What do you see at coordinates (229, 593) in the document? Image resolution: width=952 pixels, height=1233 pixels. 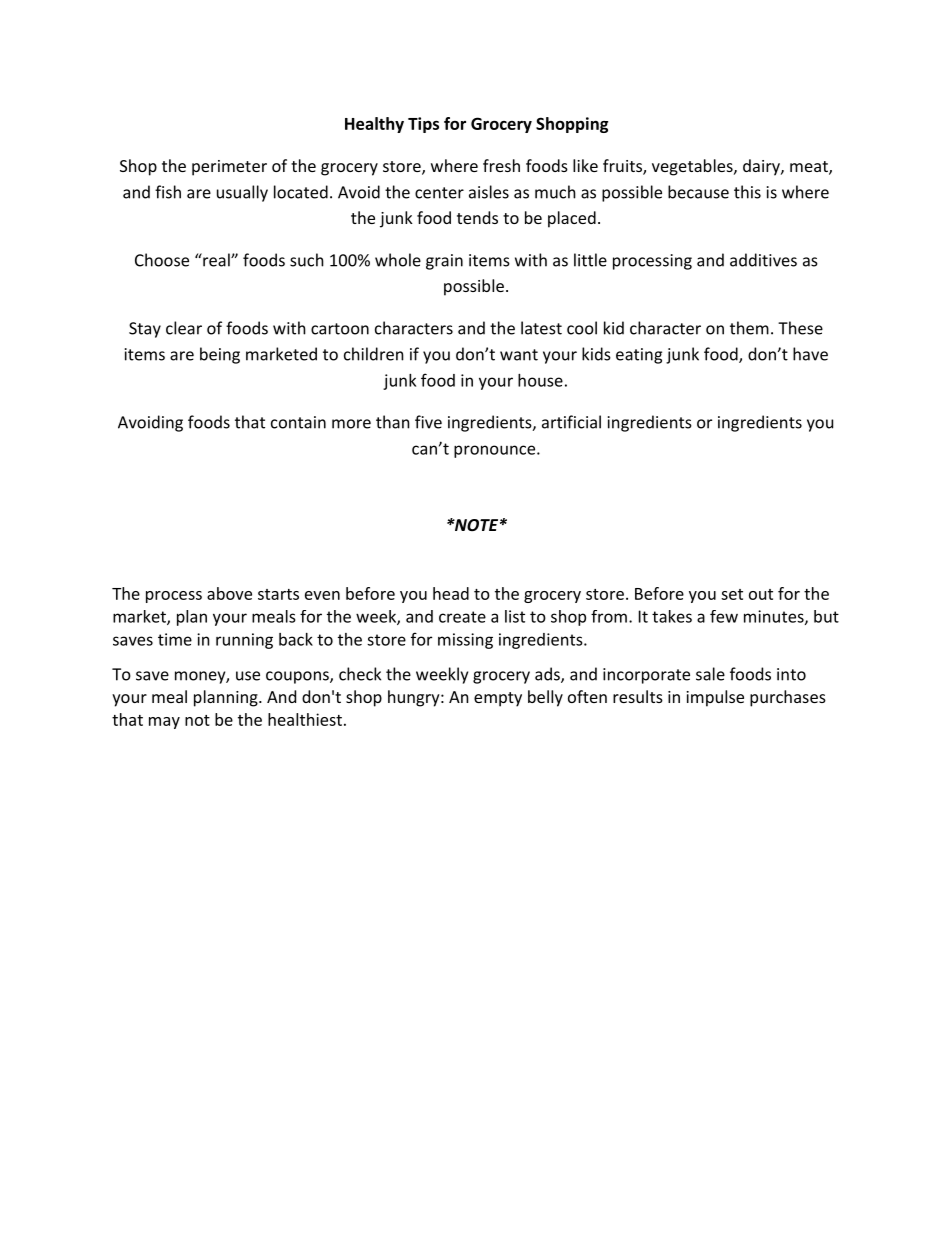 I see `above` at bounding box center [229, 593].
